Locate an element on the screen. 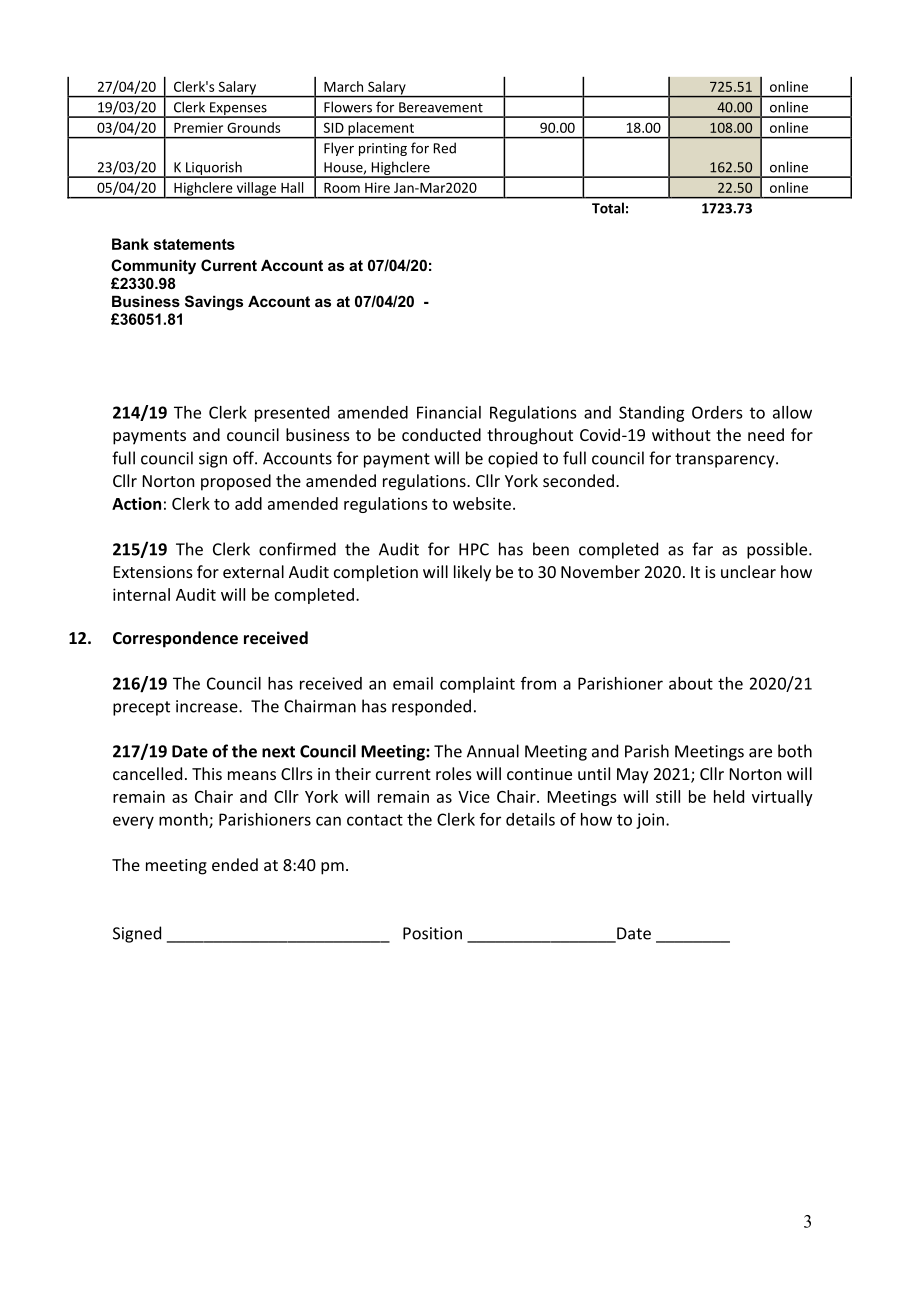 This screenshot has height=1308, width=924. external is located at coordinates (253, 571).
